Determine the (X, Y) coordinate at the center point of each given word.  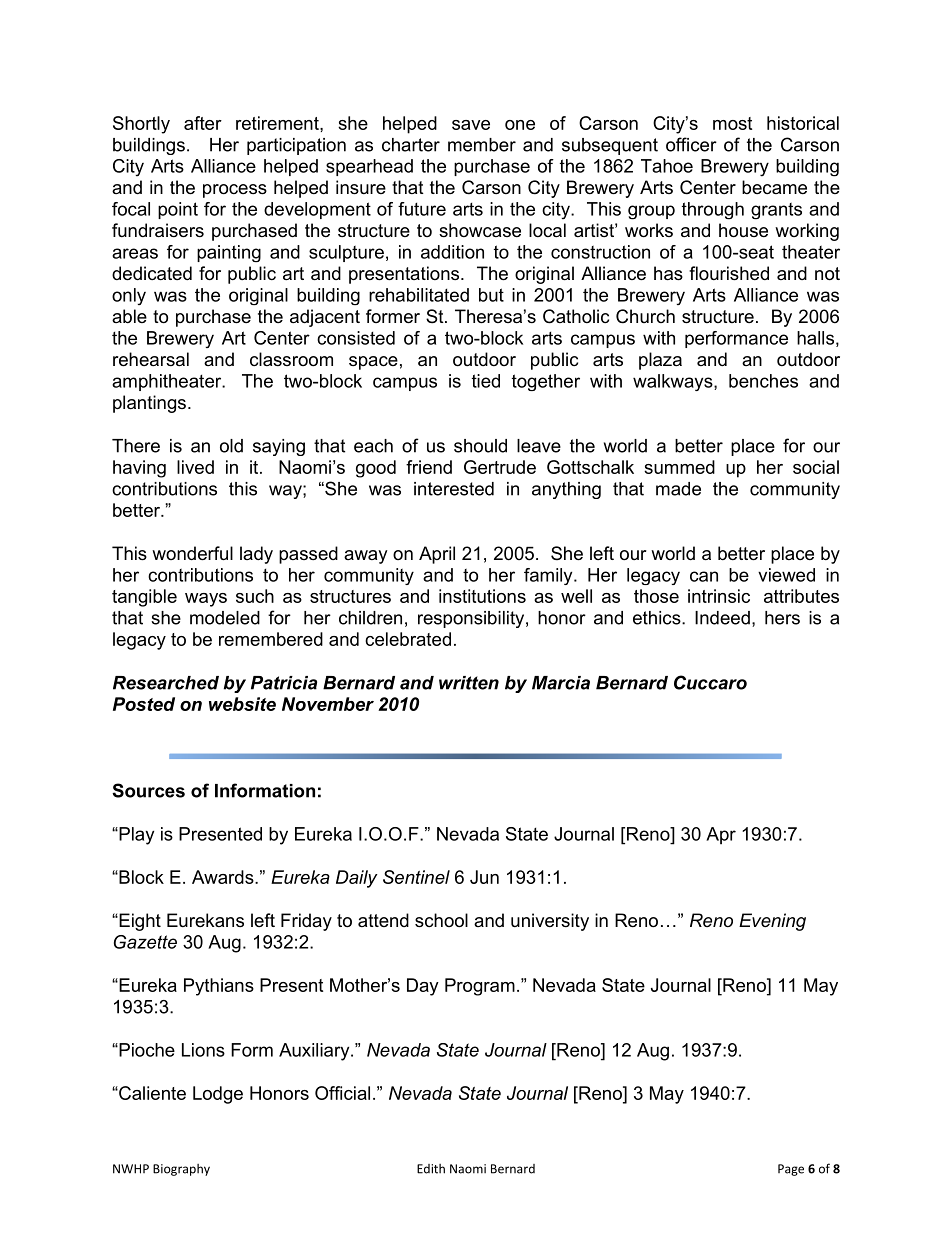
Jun (484, 877)
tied (486, 381)
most (732, 123)
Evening (772, 922)
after (203, 123)
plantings (149, 404)
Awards (224, 877)
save (471, 125)
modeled (225, 618)
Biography (181, 1170)
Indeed (722, 618)
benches (763, 381)
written (469, 683)
